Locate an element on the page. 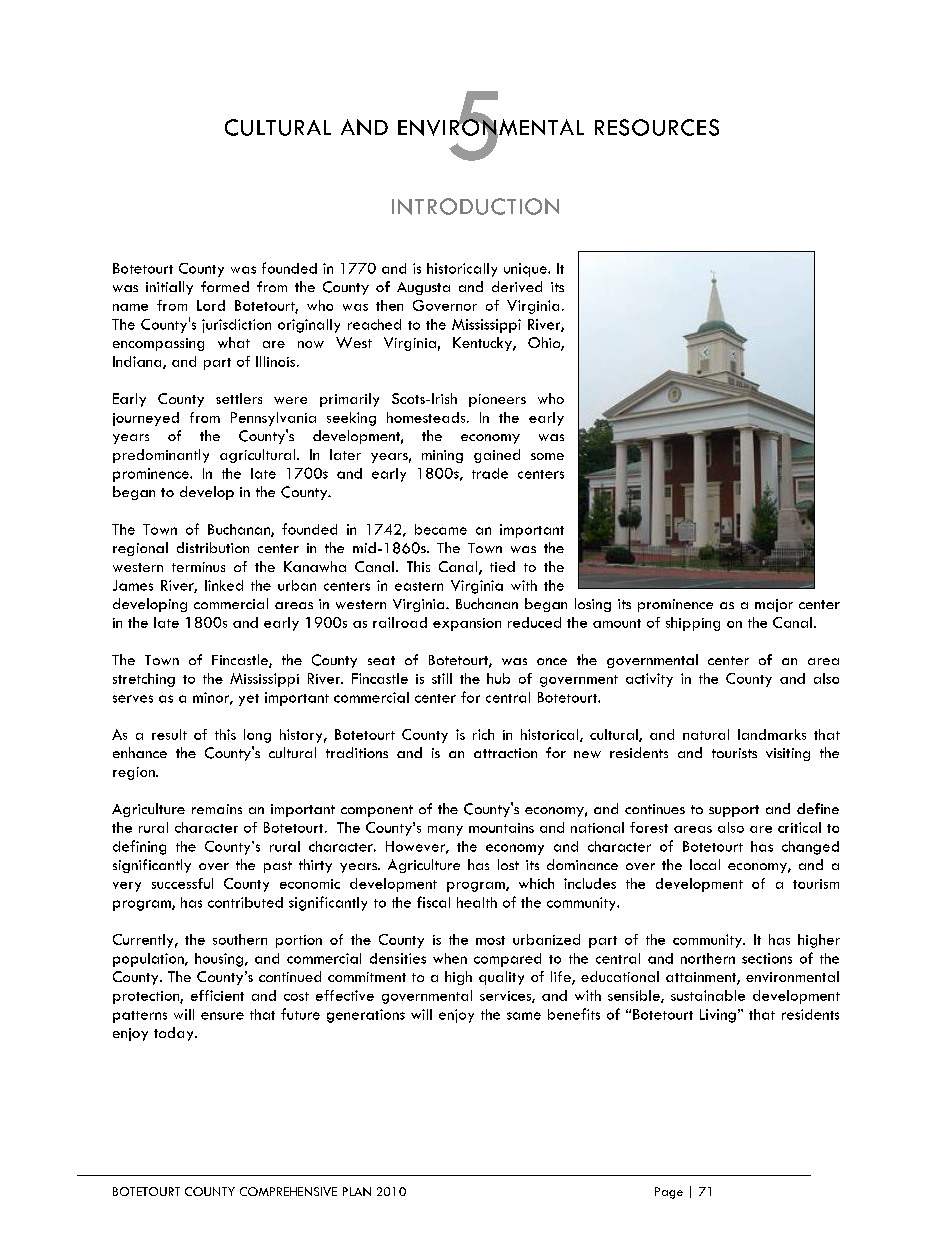 This page has height=1233, width=952. some is located at coordinates (547, 456).
